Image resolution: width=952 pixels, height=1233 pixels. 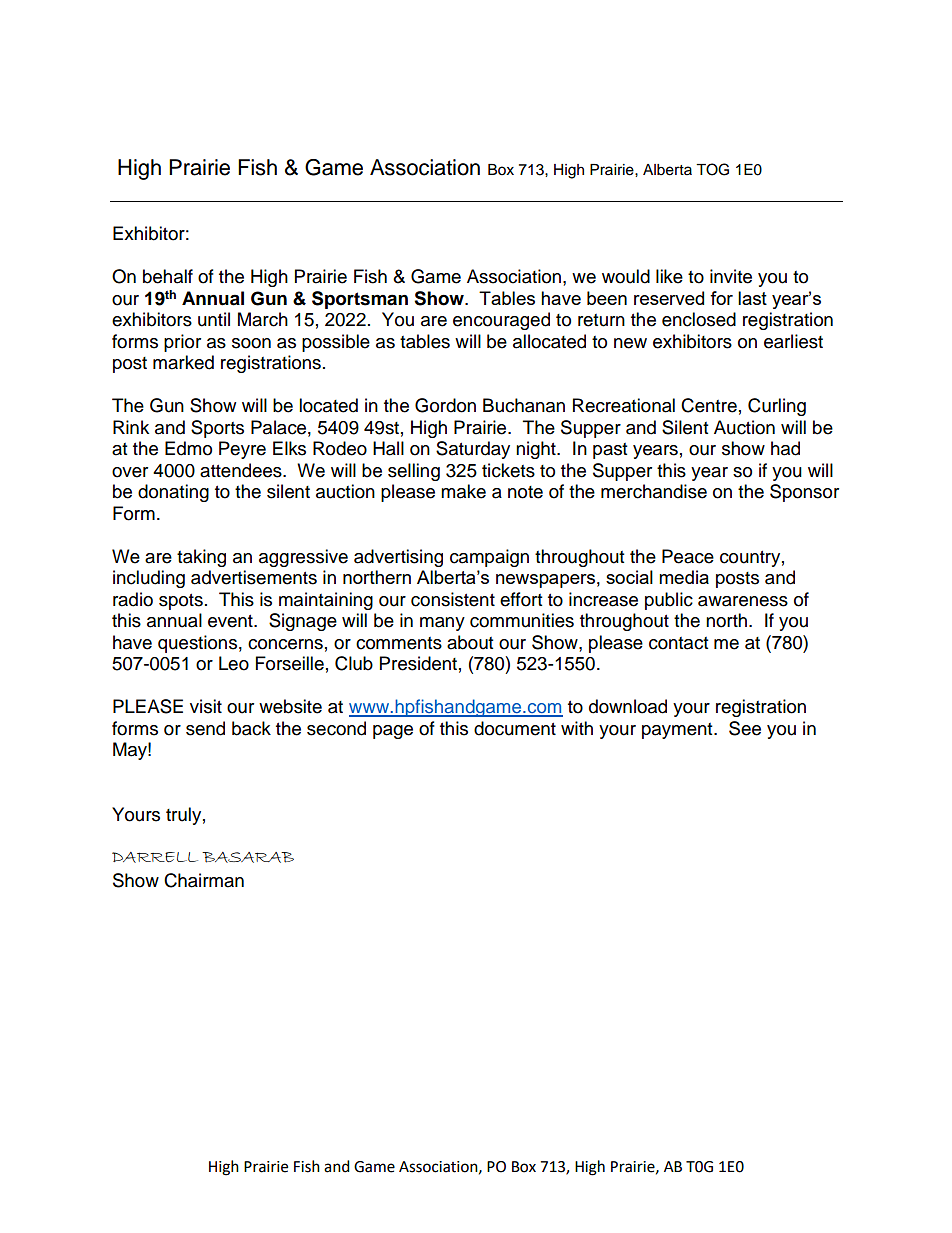 I want to click on Chairman, so click(x=204, y=880).
